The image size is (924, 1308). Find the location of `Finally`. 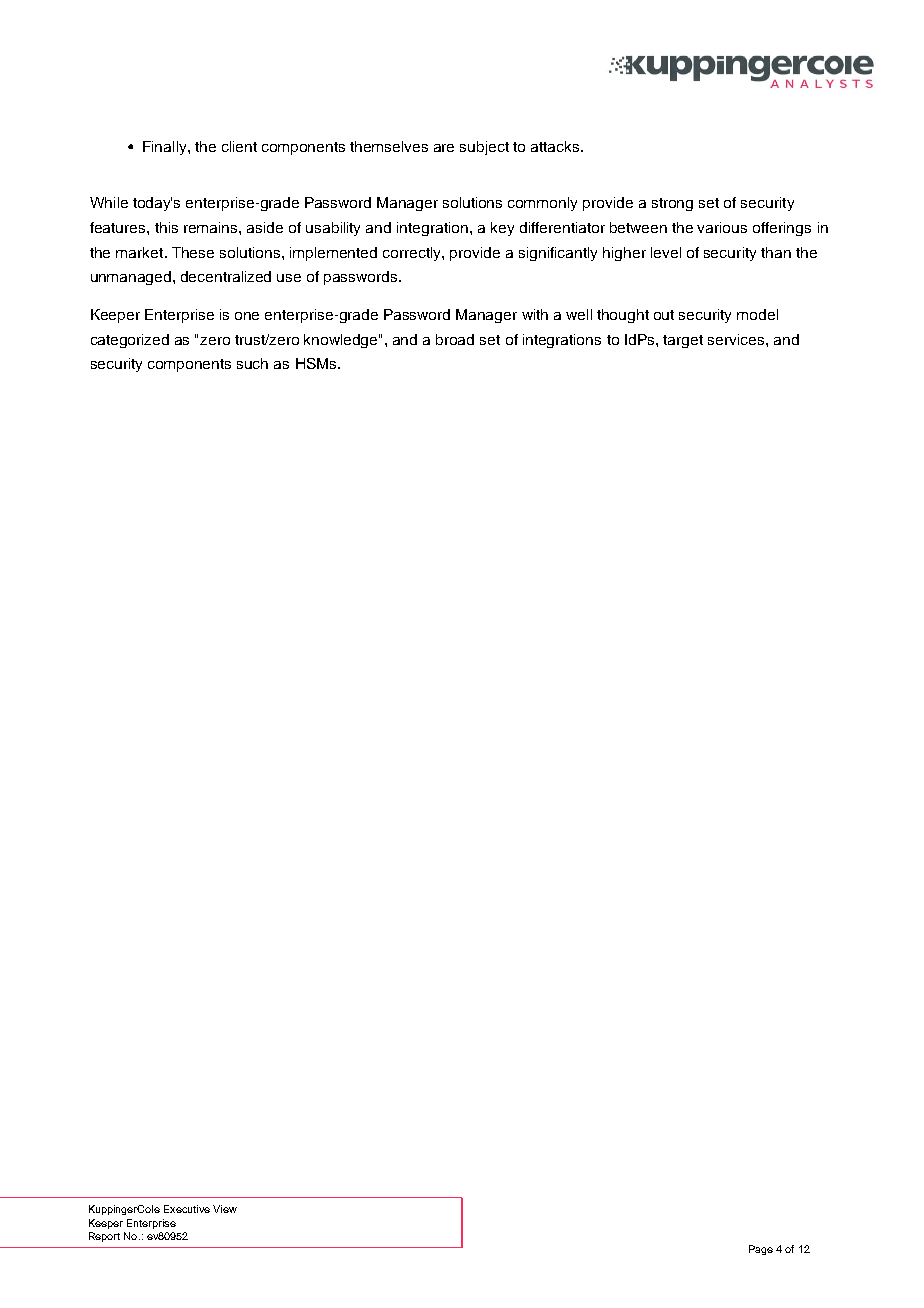

Finally is located at coordinates (166, 148).
